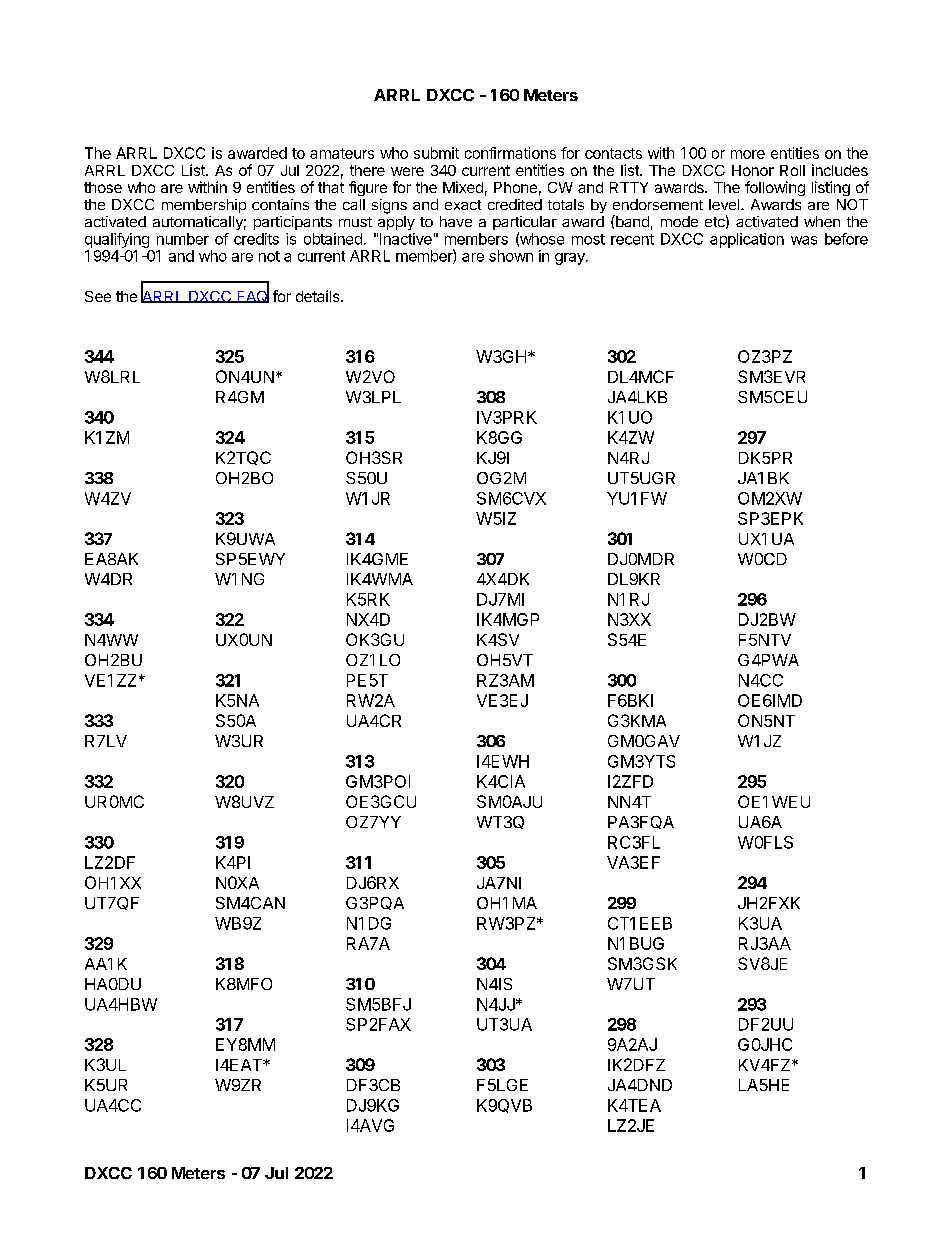  What do you see at coordinates (252, 295) in the page?
I see `FAQ` at bounding box center [252, 295].
